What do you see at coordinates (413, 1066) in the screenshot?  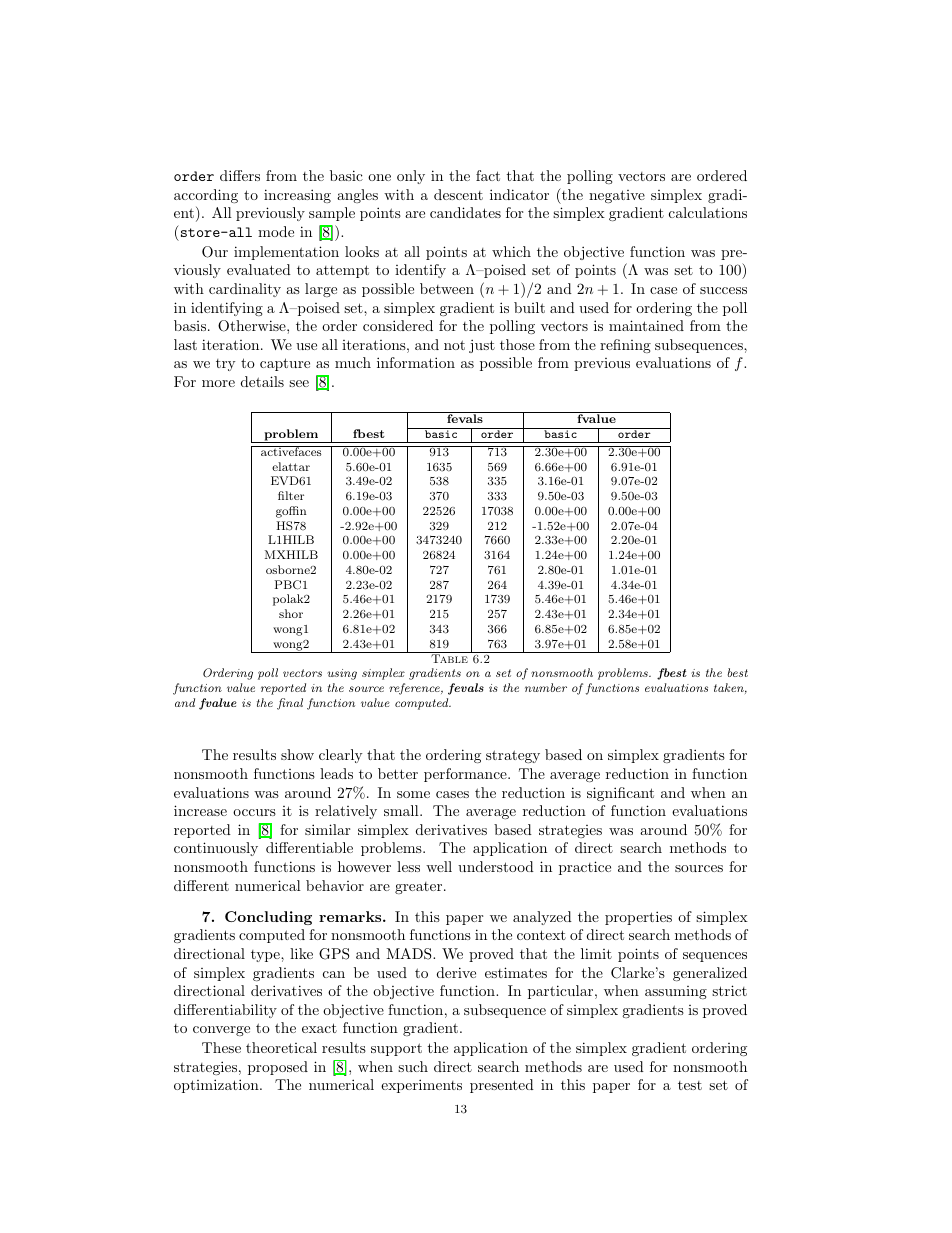 I see `such` at bounding box center [413, 1066].
